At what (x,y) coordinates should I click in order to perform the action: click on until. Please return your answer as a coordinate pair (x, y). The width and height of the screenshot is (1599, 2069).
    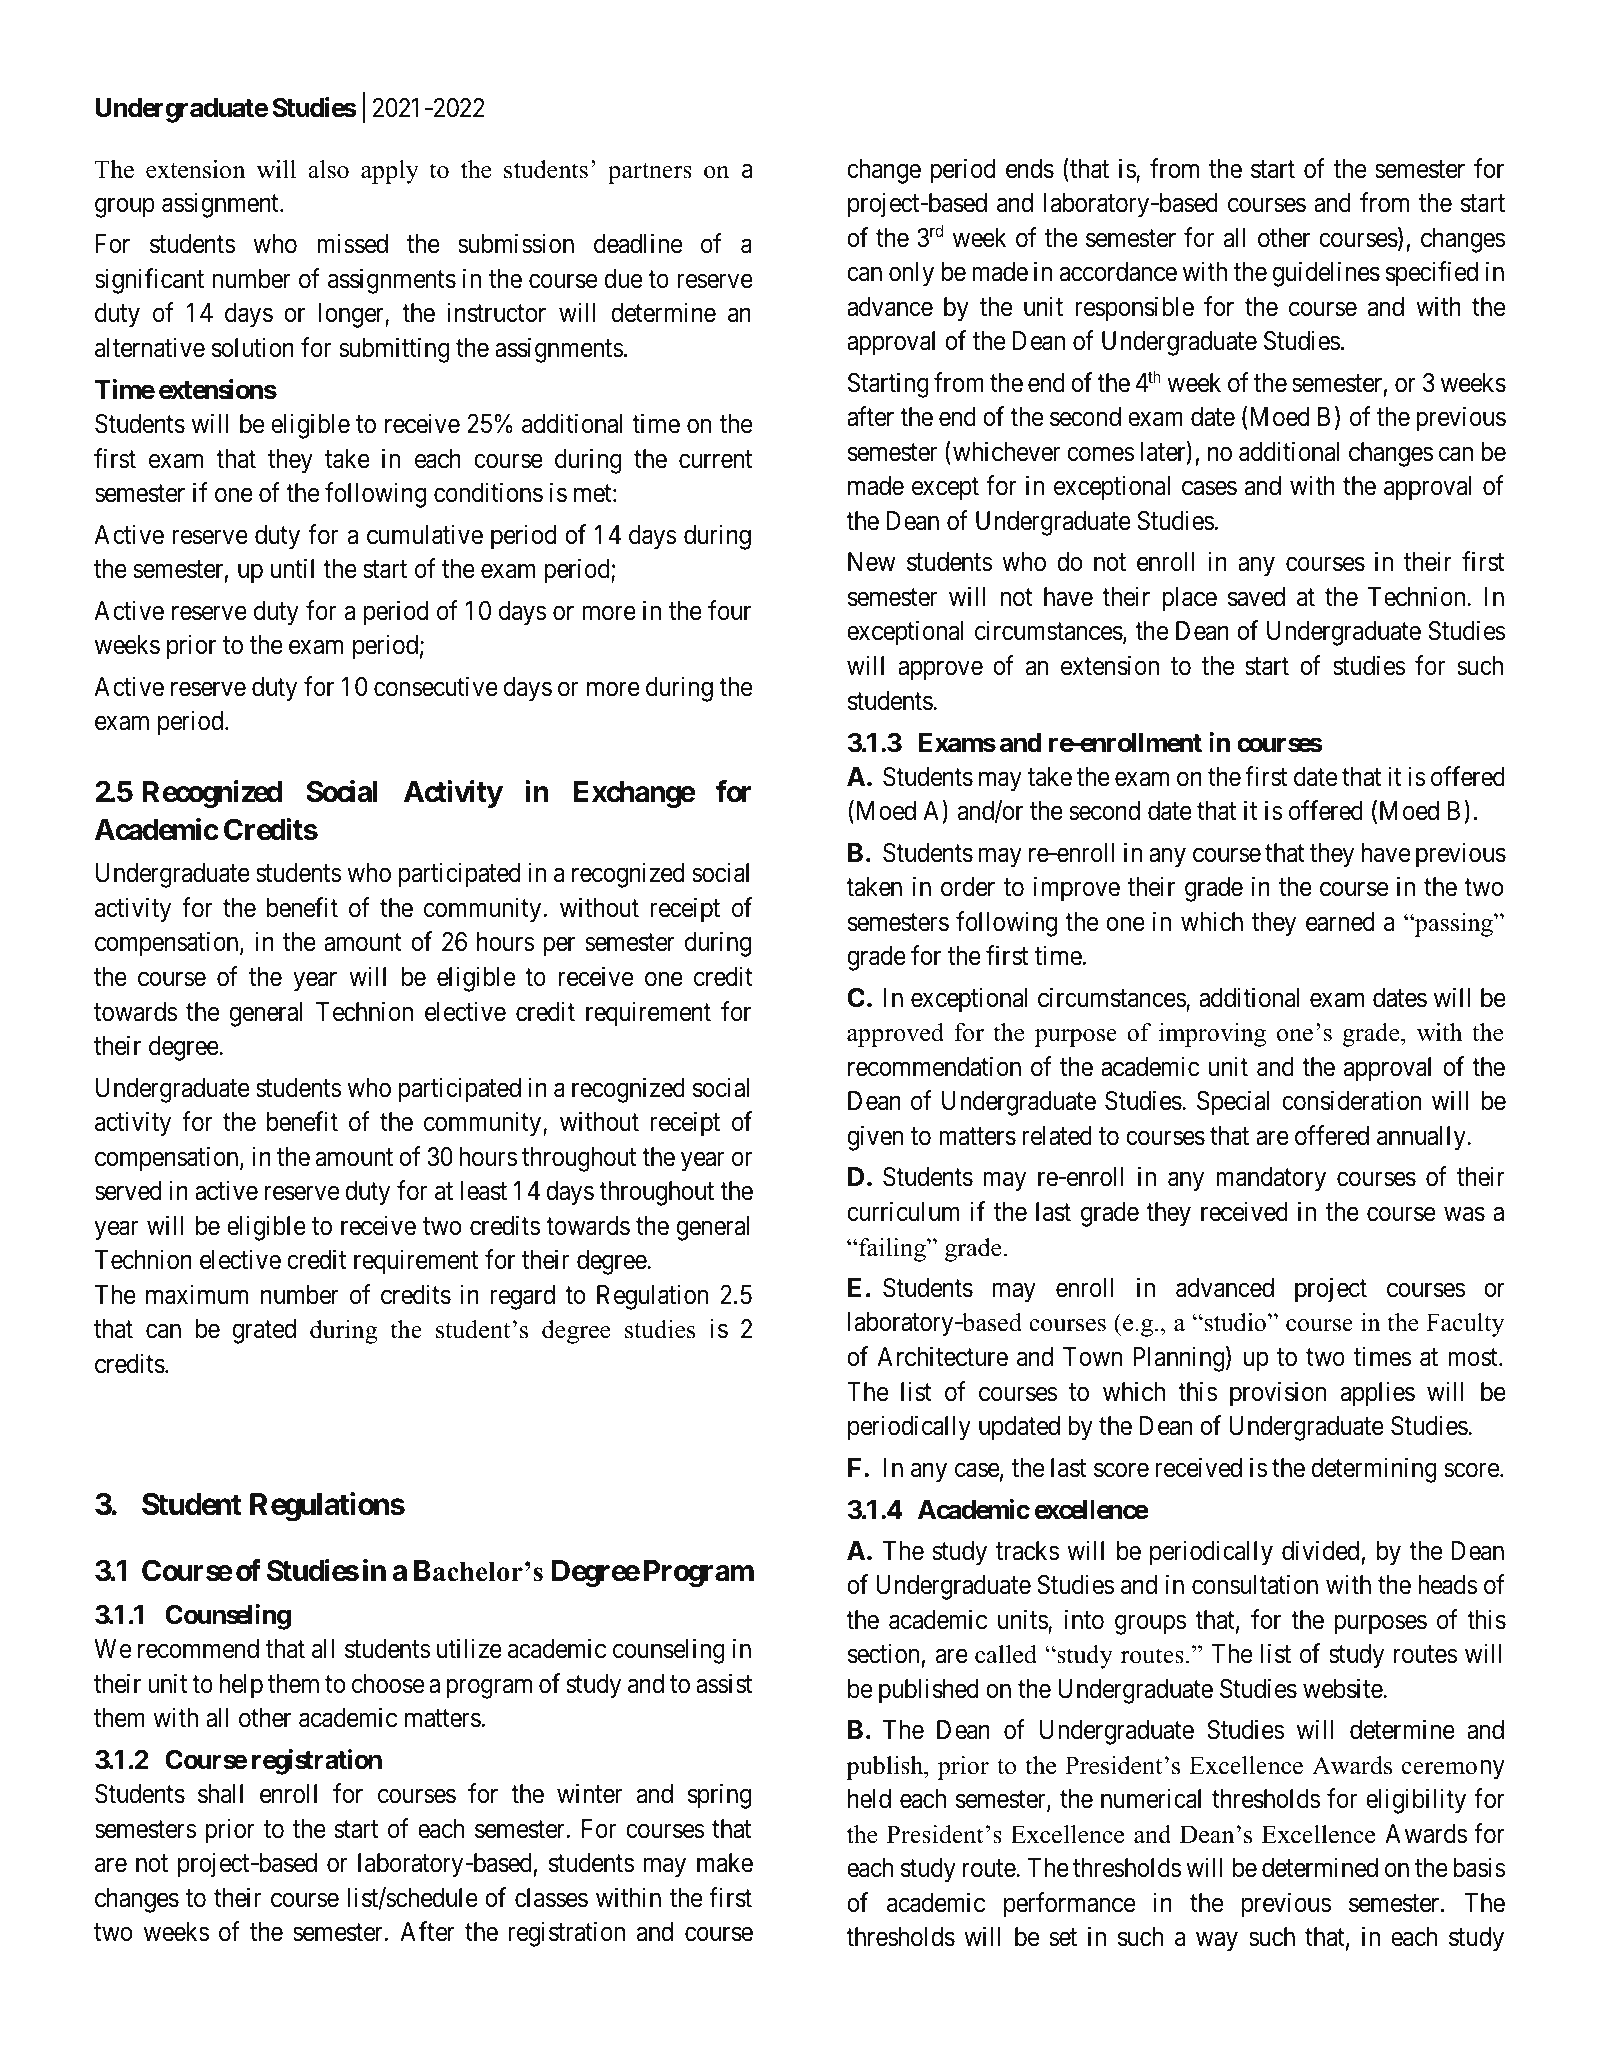
    Looking at the image, I should click on (292, 568).
